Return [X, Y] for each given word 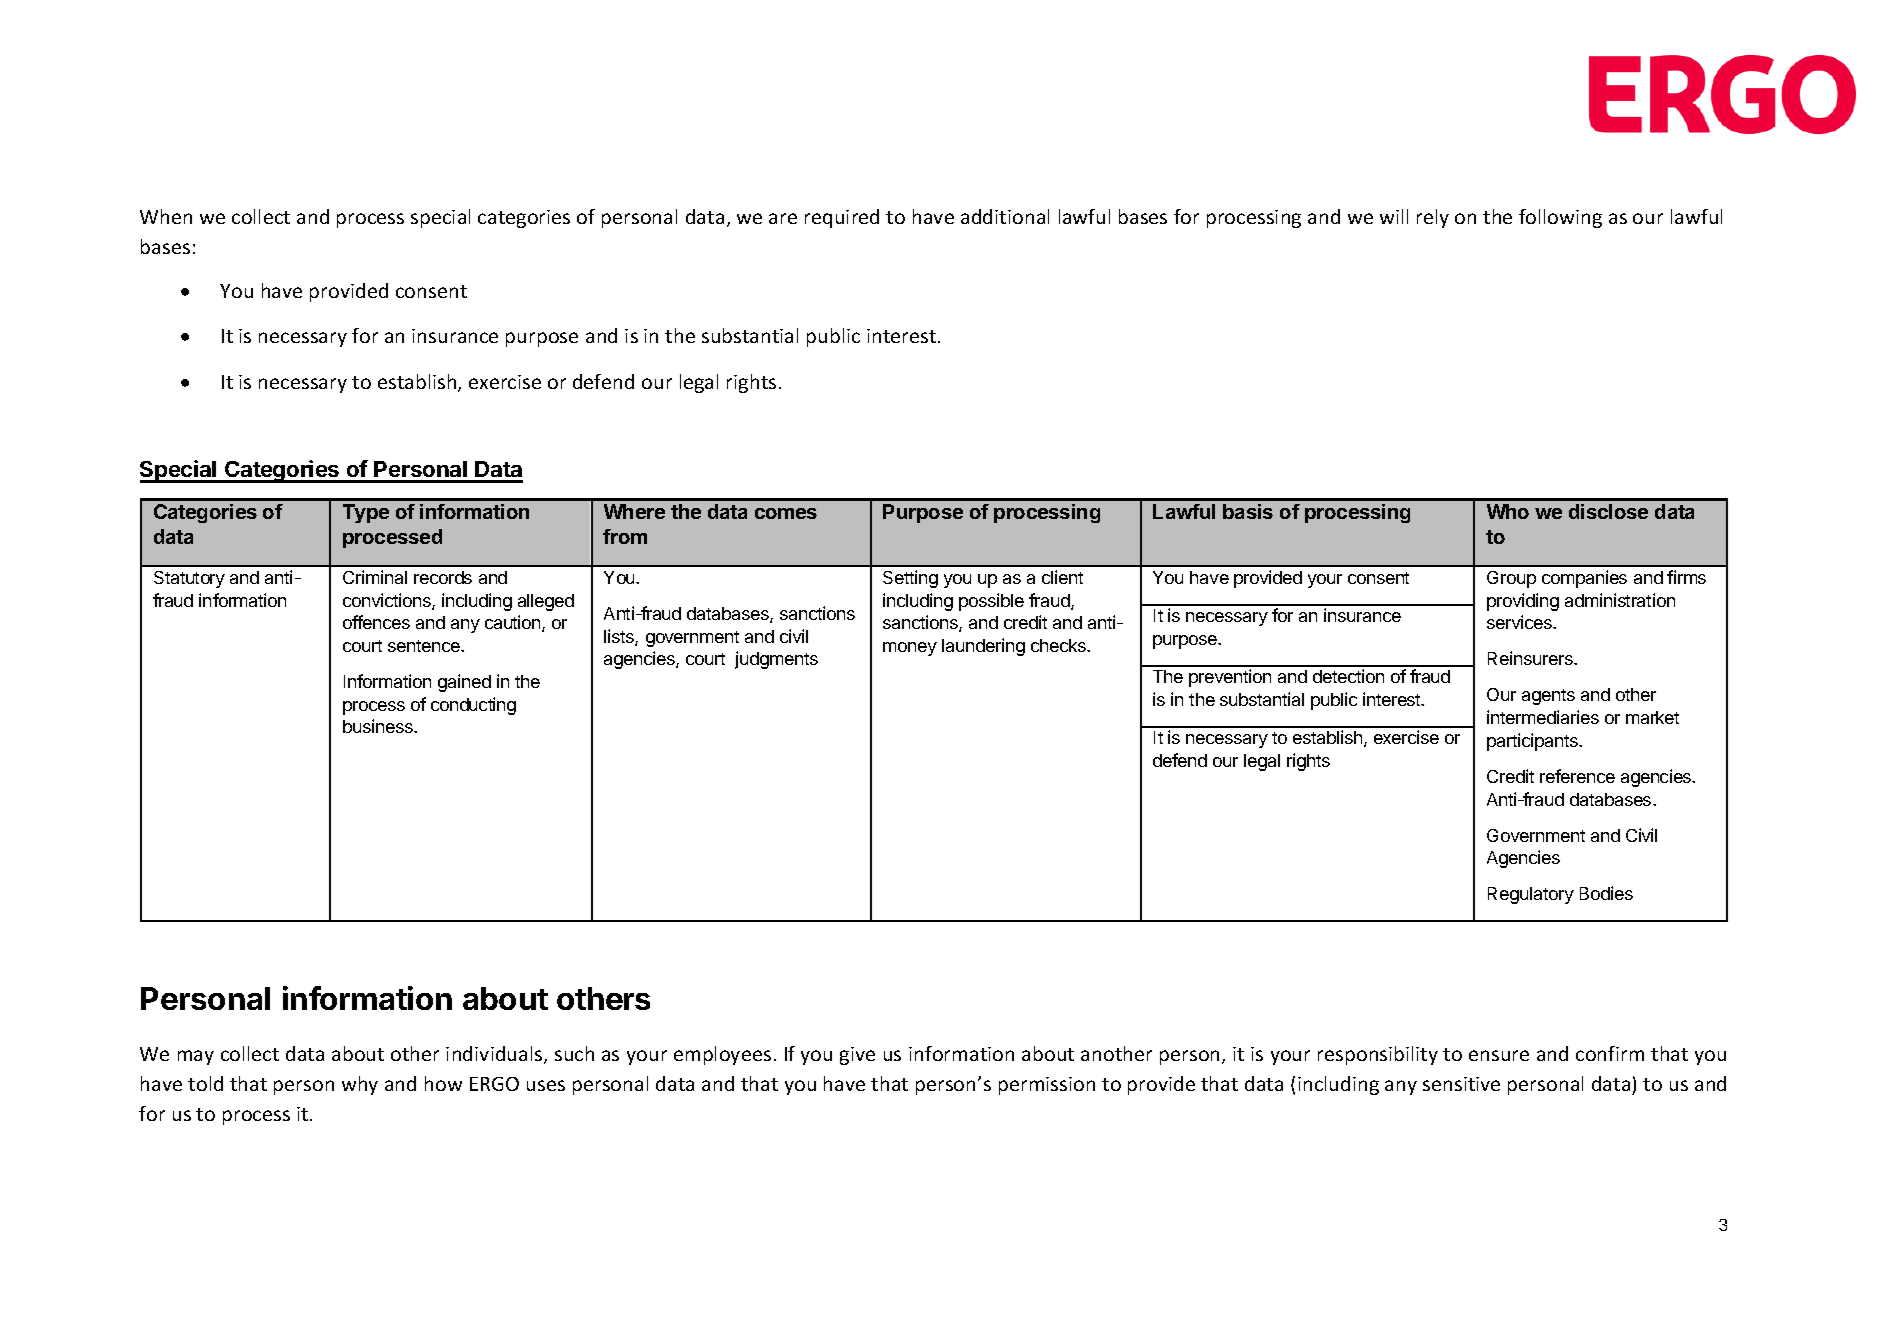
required [842, 218]
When [166, 216]
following [1560, 218]
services [1520, 622]
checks [1059, 645]
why [360, 1085]
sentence [425, 646]
